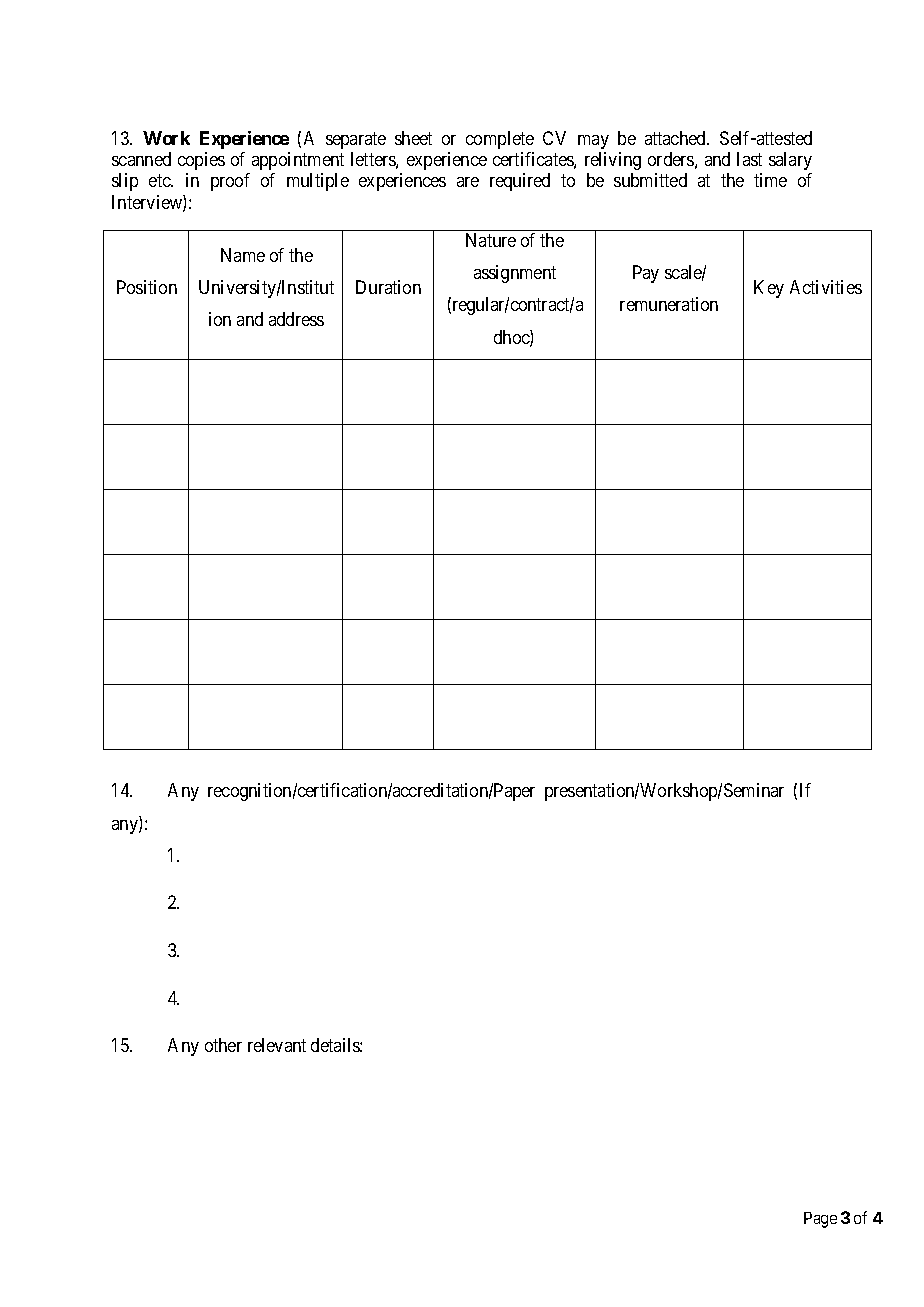 The width and height of the screenshot is (924, 1307). What do you see at coordinates (277, 1045) in the screenshot?
I see `relevant` at bounding box center [277, 1045].
